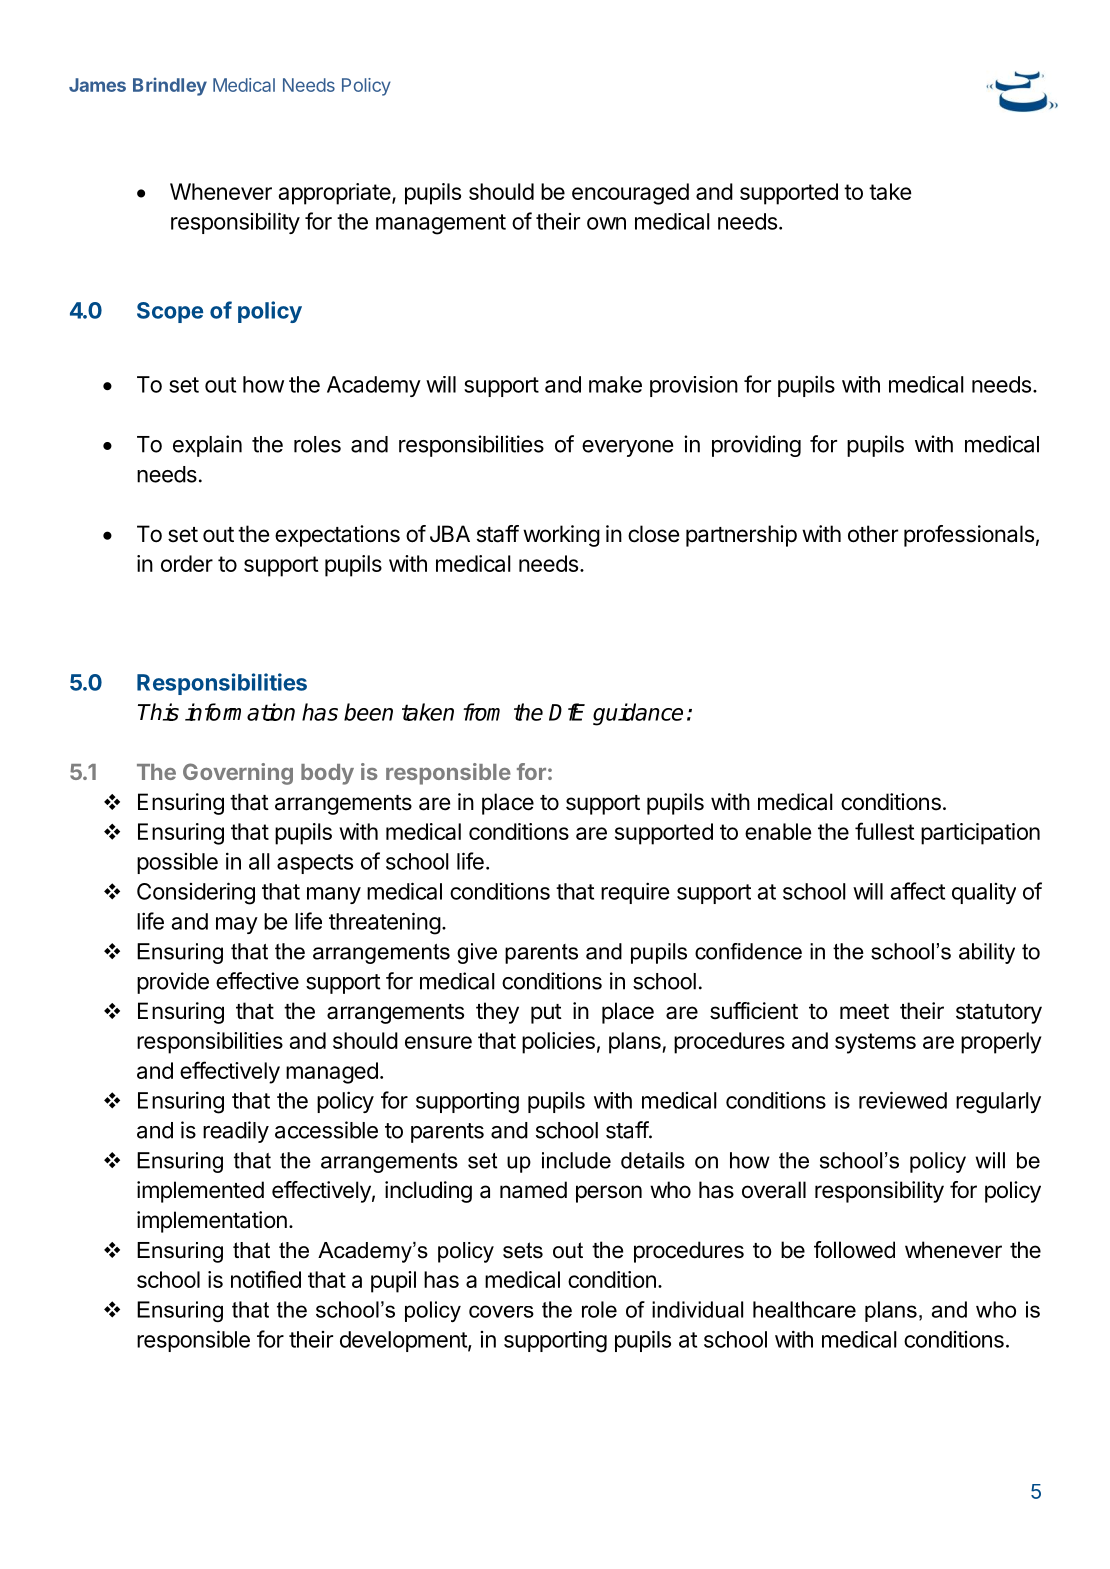 This page has width=1110, height=1569. Describe the element at coordinates (561, 536) in the page. I see `working` at that location.
